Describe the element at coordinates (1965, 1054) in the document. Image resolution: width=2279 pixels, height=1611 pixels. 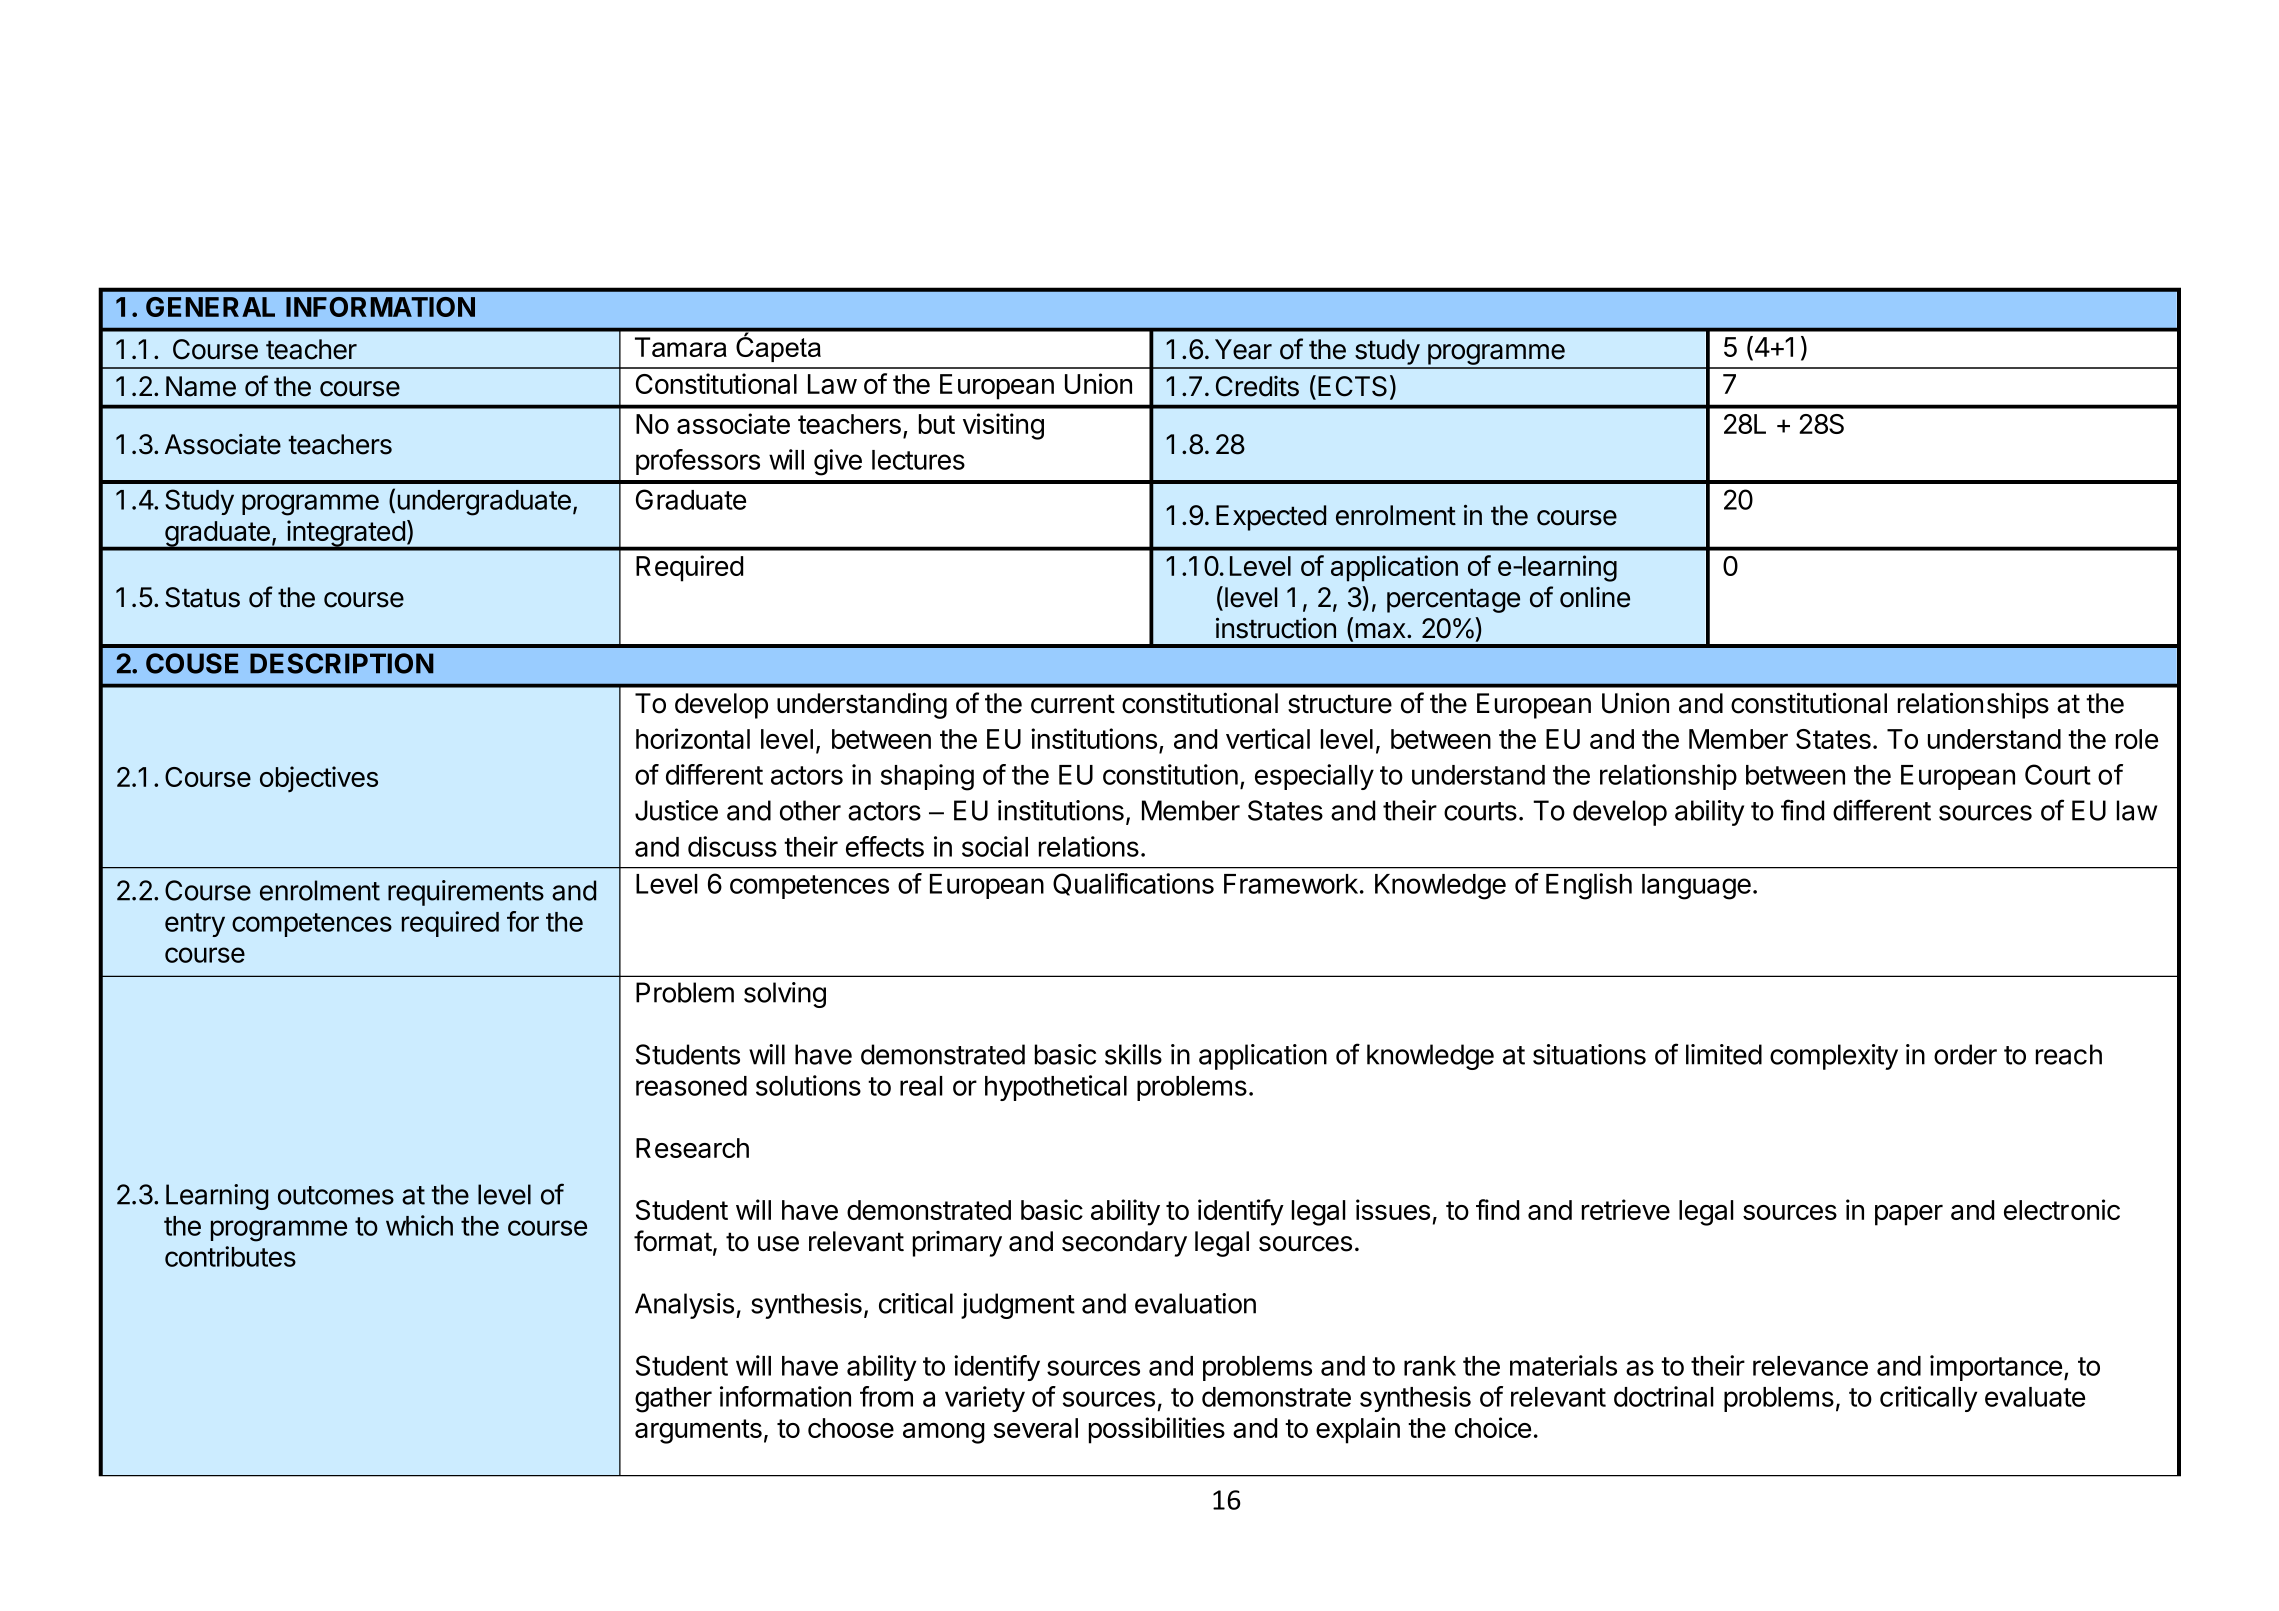
I see `order` at that location.
